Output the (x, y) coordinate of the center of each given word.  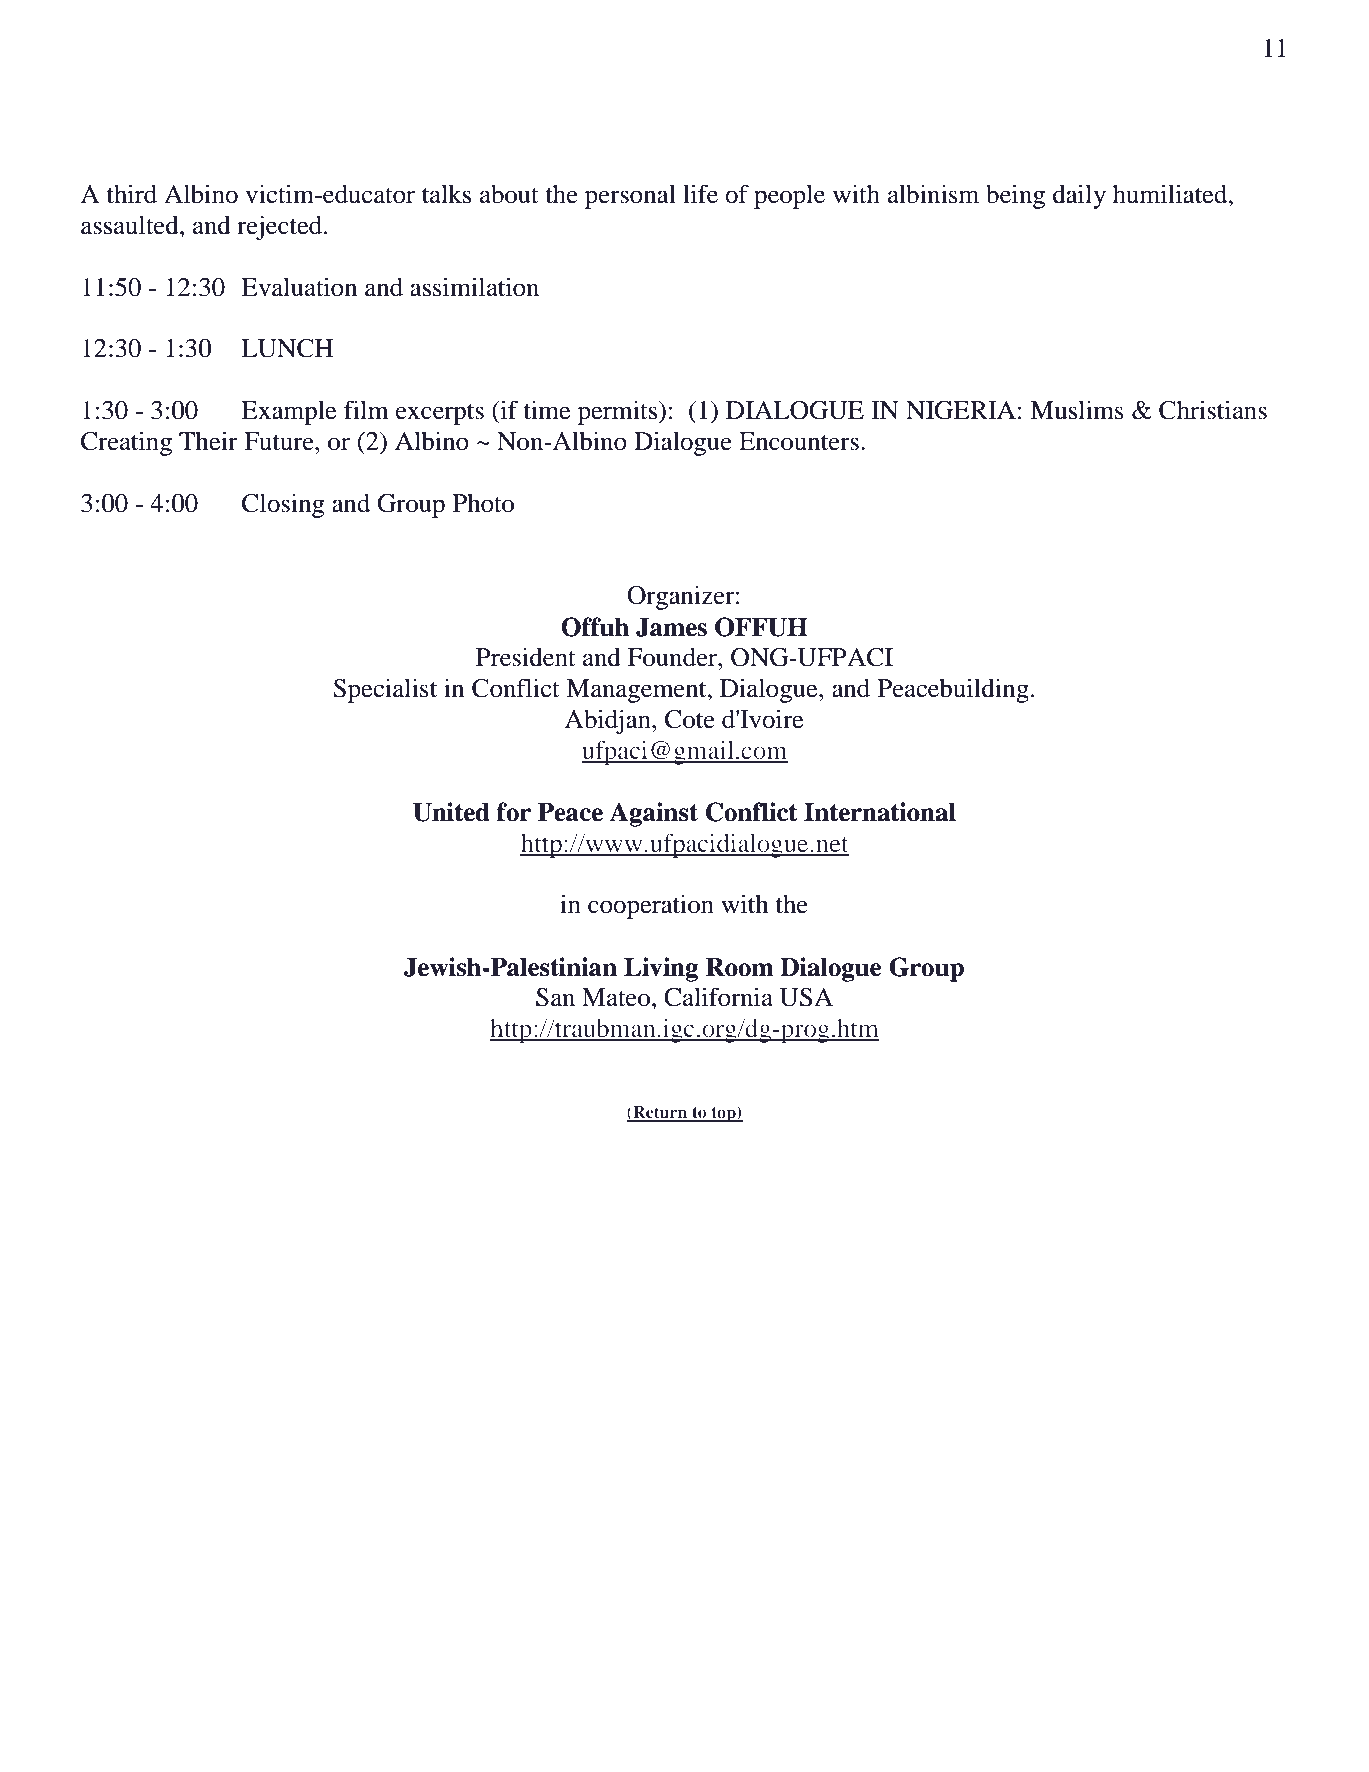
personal (630, 197)
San (555, 997)
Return (660, 1113)
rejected (281, 227)
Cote (690, 719)
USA (806, 997)
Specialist (385, 690)
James (671, 627)
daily (1079, 196)
